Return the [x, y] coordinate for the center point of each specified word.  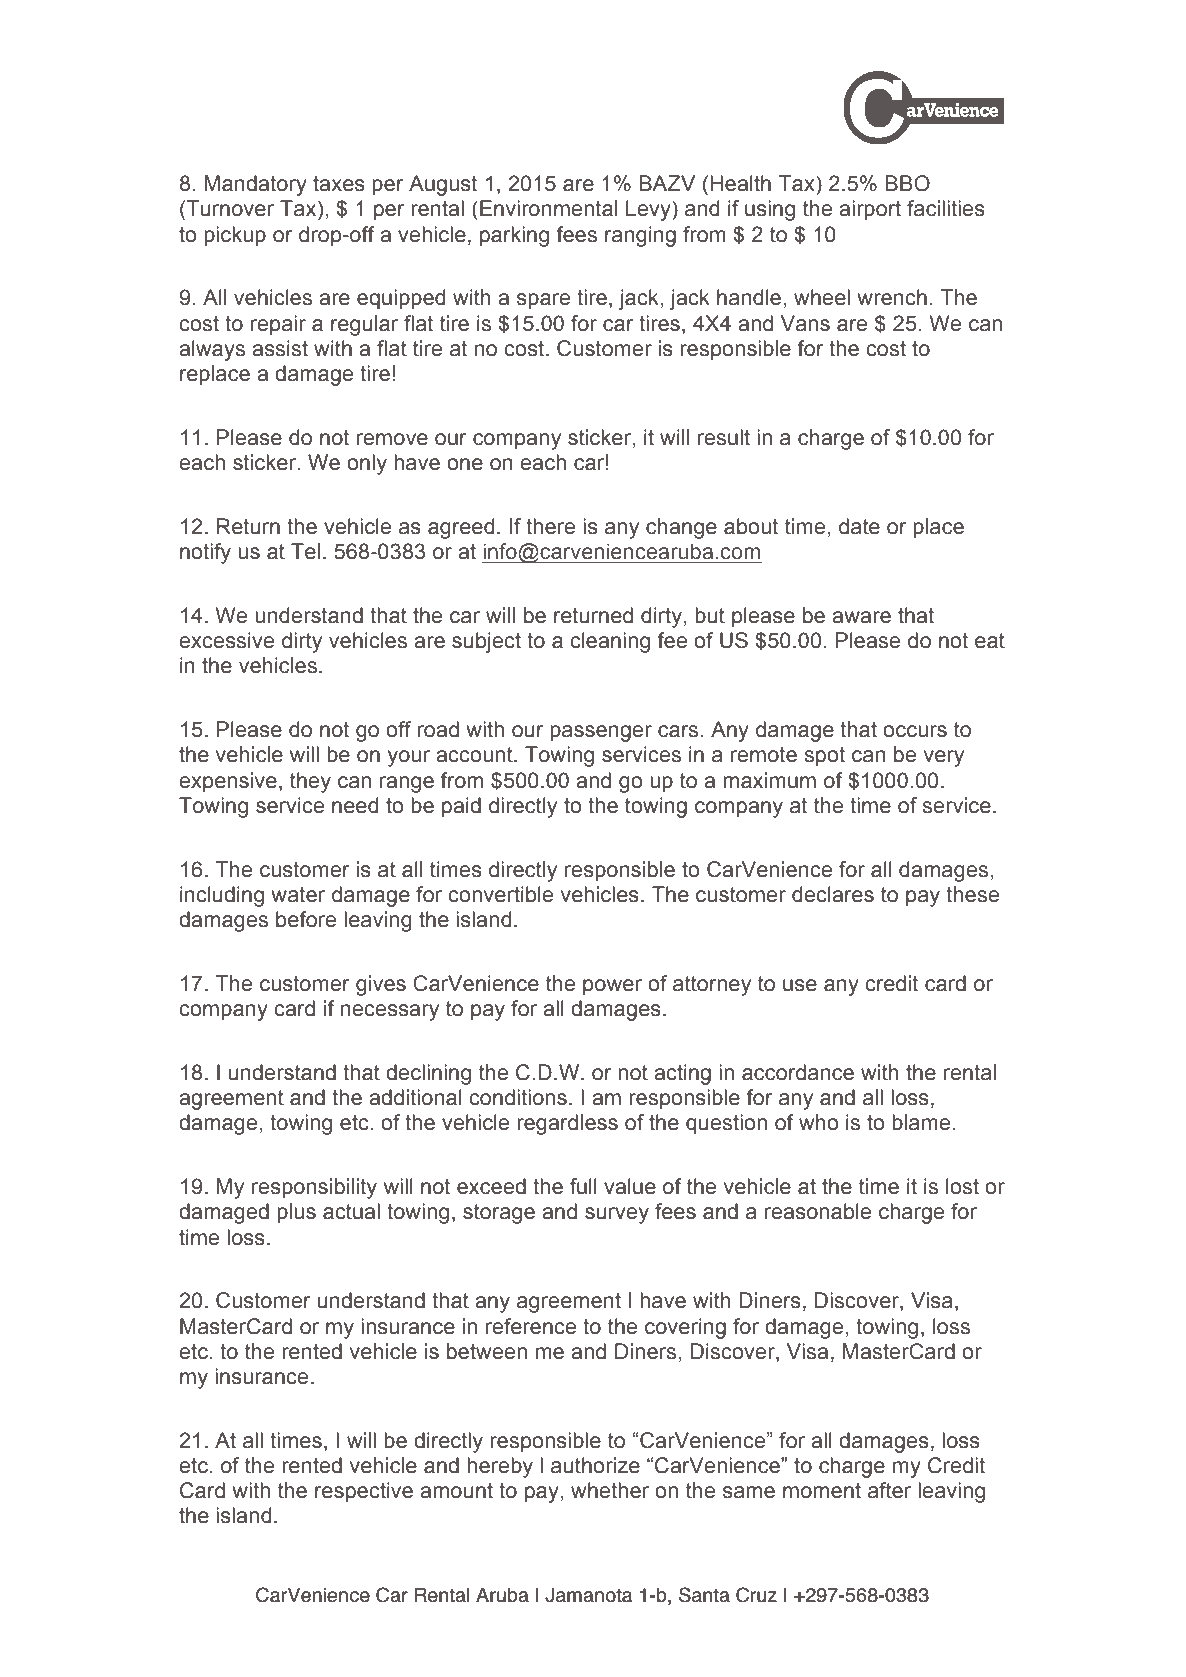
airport [870, 210]
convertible [500, 894]
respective [364, 1492]
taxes [339, 184]
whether [610, 1490]
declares [833, 894]
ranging [640, 236]
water [298, 895]
